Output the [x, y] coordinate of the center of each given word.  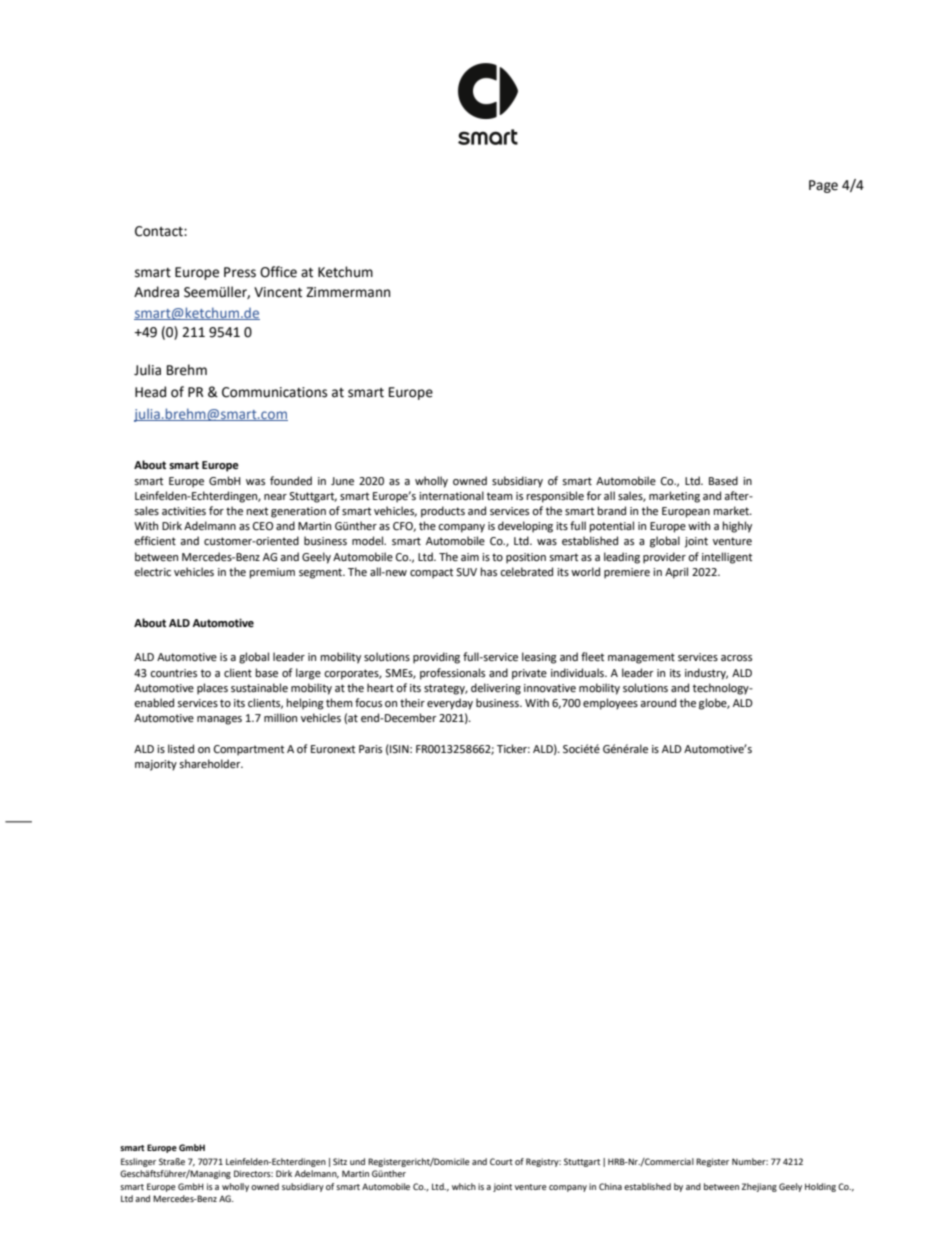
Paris [370, 749]
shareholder [211, 764]
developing [525, 527]
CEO [263, 526]
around [658, 702]
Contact [160, 231]
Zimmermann [348, 292]
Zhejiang [759, 1187]
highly [737, 527]
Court [501, 1161]
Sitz [340, 1161]
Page [823, 186]
